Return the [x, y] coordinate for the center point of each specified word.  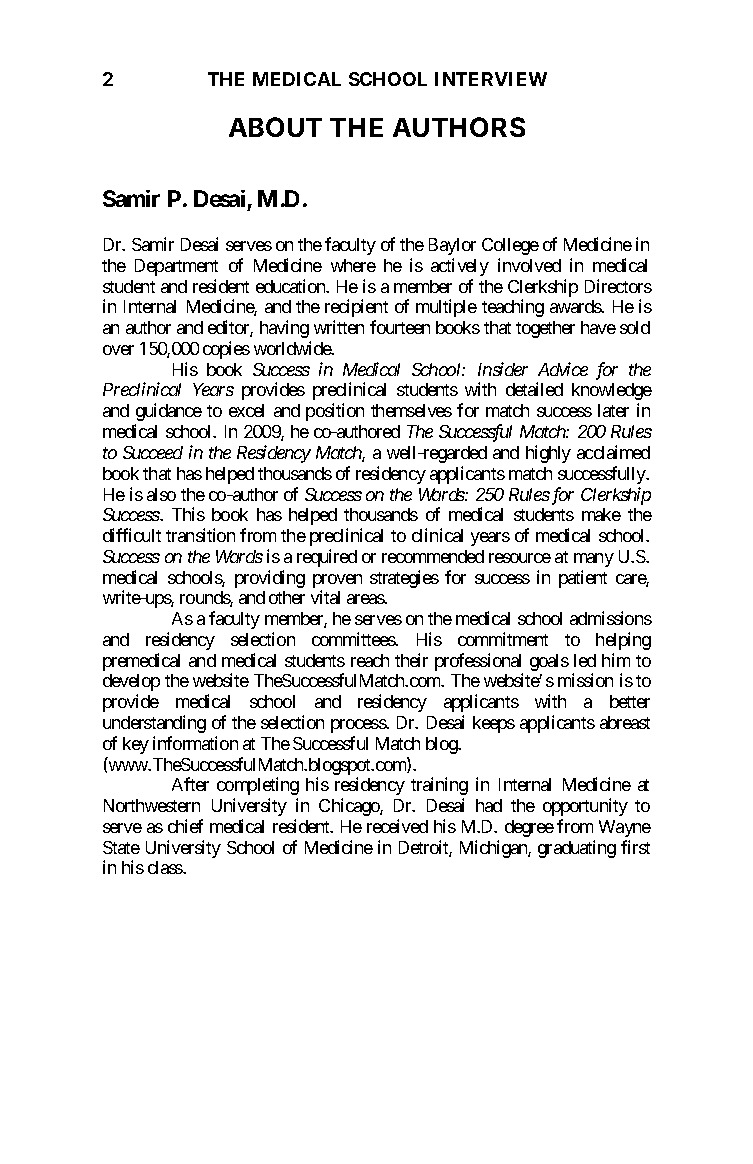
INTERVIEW [491, 79]
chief [185, 826]
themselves [411, 410]
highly [548, 454]
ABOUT [275, 127]
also [161, 494]
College [510, 246]
